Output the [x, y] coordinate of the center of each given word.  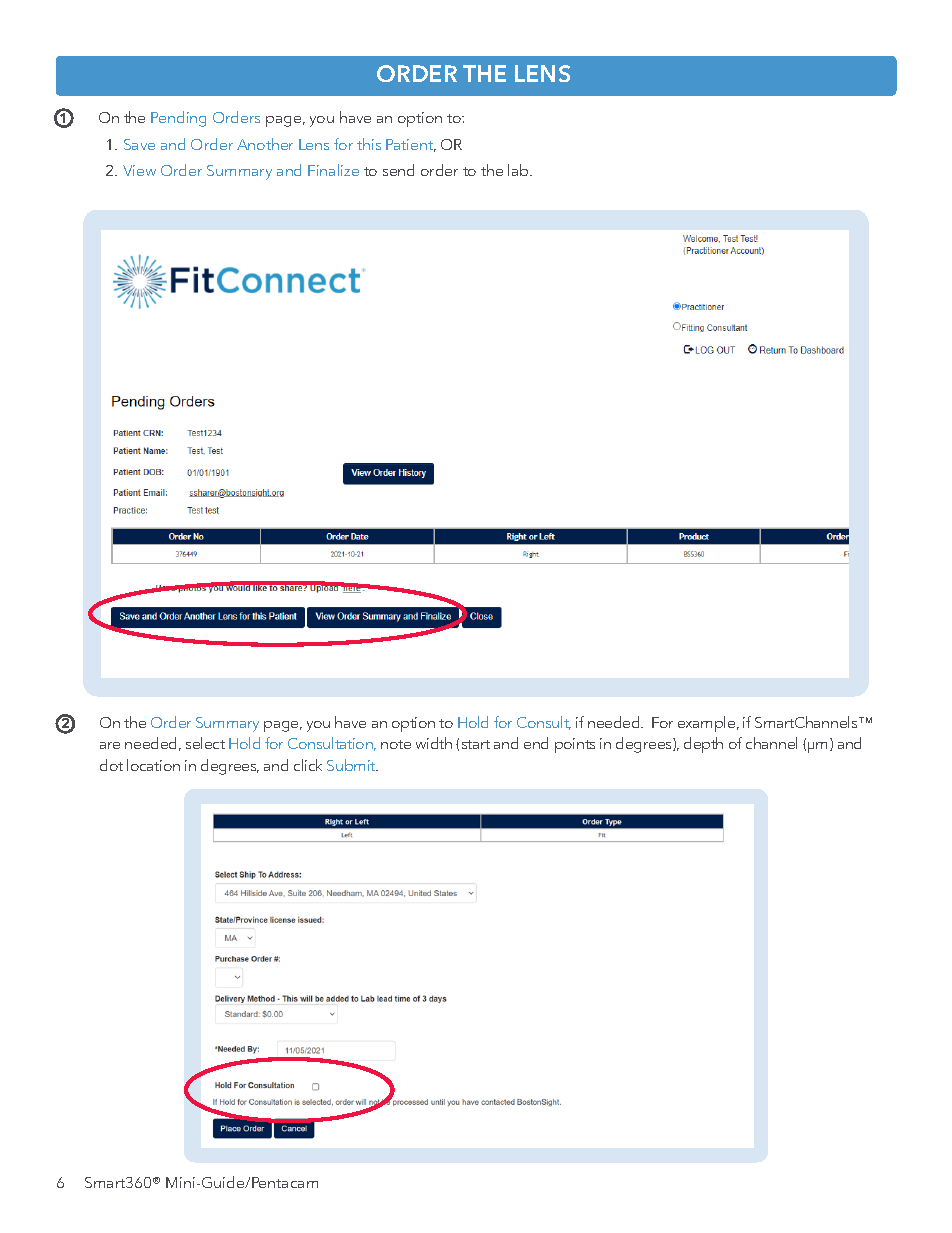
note [396, 744]
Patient [411, 145]
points [575, 745]
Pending [178, 119]
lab [519, 170]
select [205, 743]
